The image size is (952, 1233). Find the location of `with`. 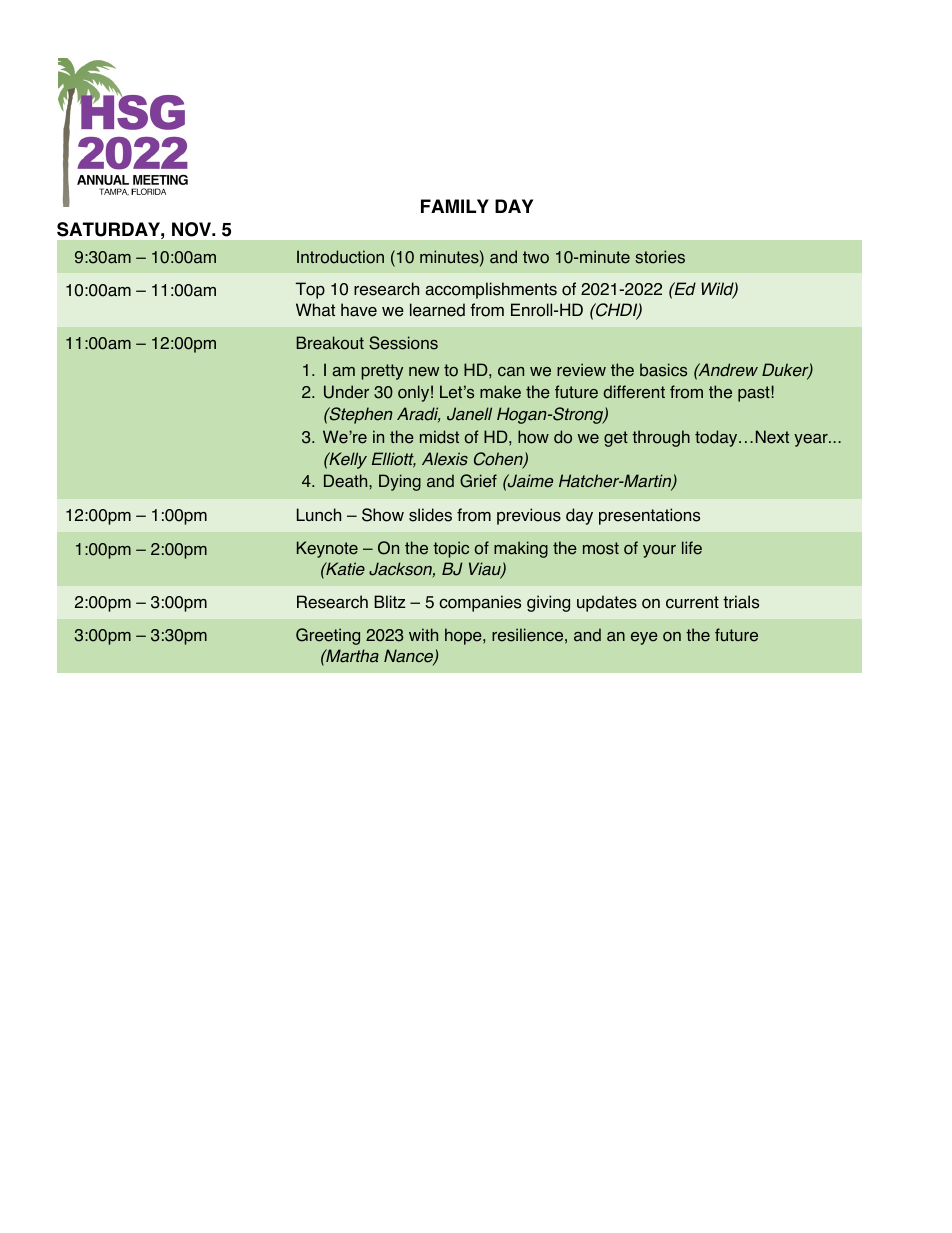

with is located at coordinates (423, 634).
